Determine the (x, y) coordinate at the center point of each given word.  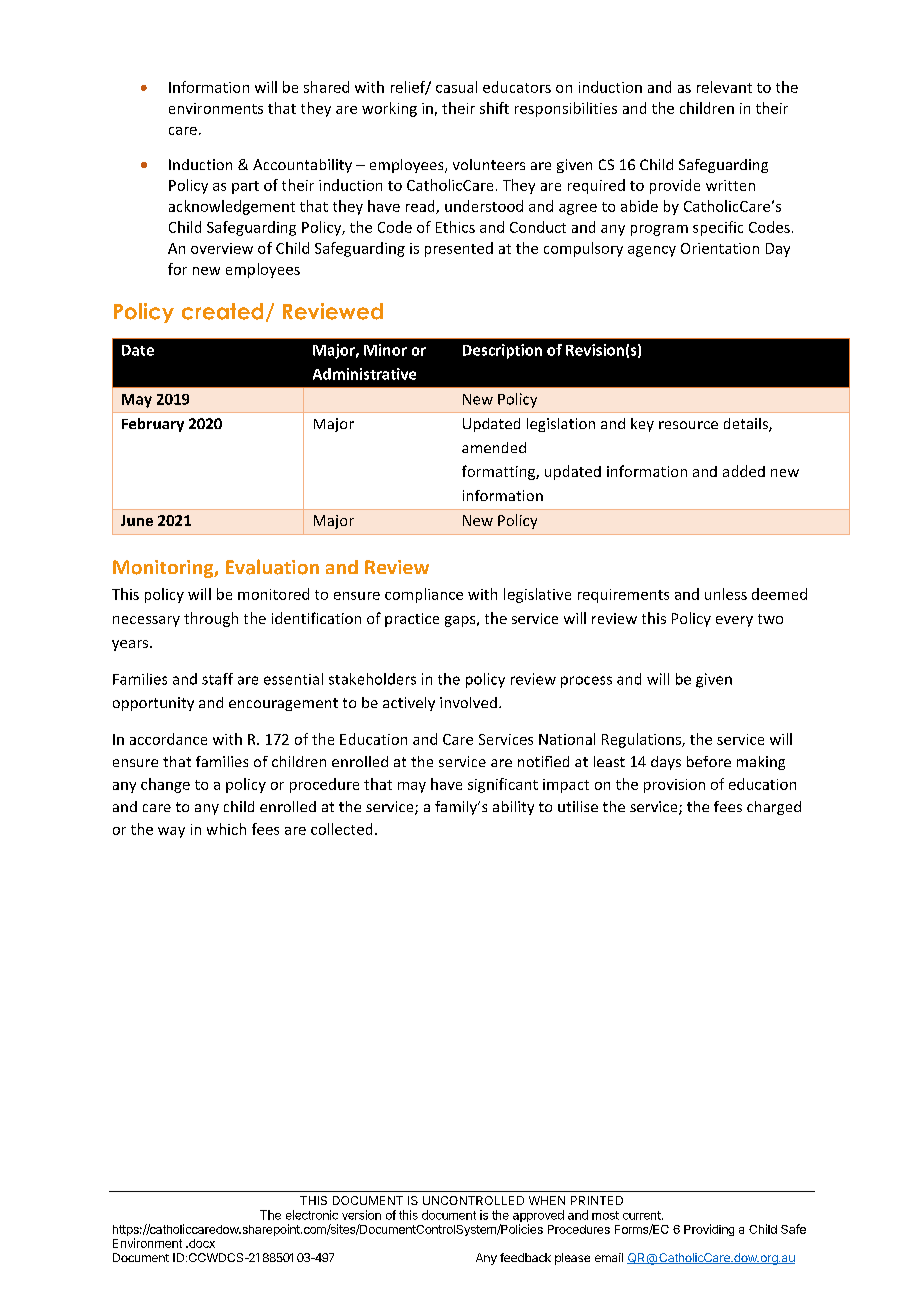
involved (468, 702)
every (734, 621)
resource (688, 425)
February (153, 425)
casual (456, 87)
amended (494, 447)
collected (341, 829)
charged (774, 808)
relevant (724, 87)
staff (217, 679)
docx (201, 1243)
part (245, 187)
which (226, 829)
